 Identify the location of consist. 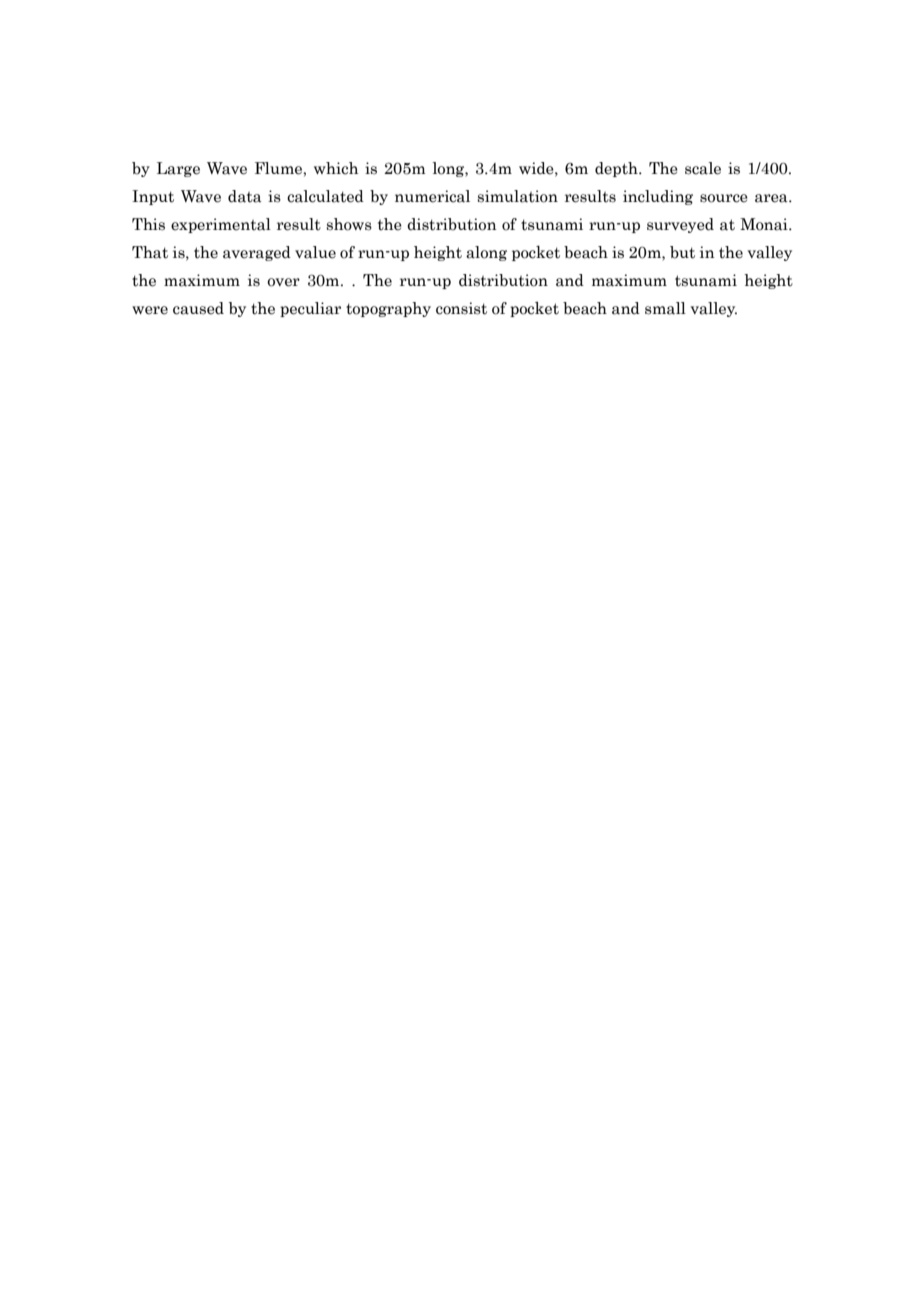
(461, 308).
